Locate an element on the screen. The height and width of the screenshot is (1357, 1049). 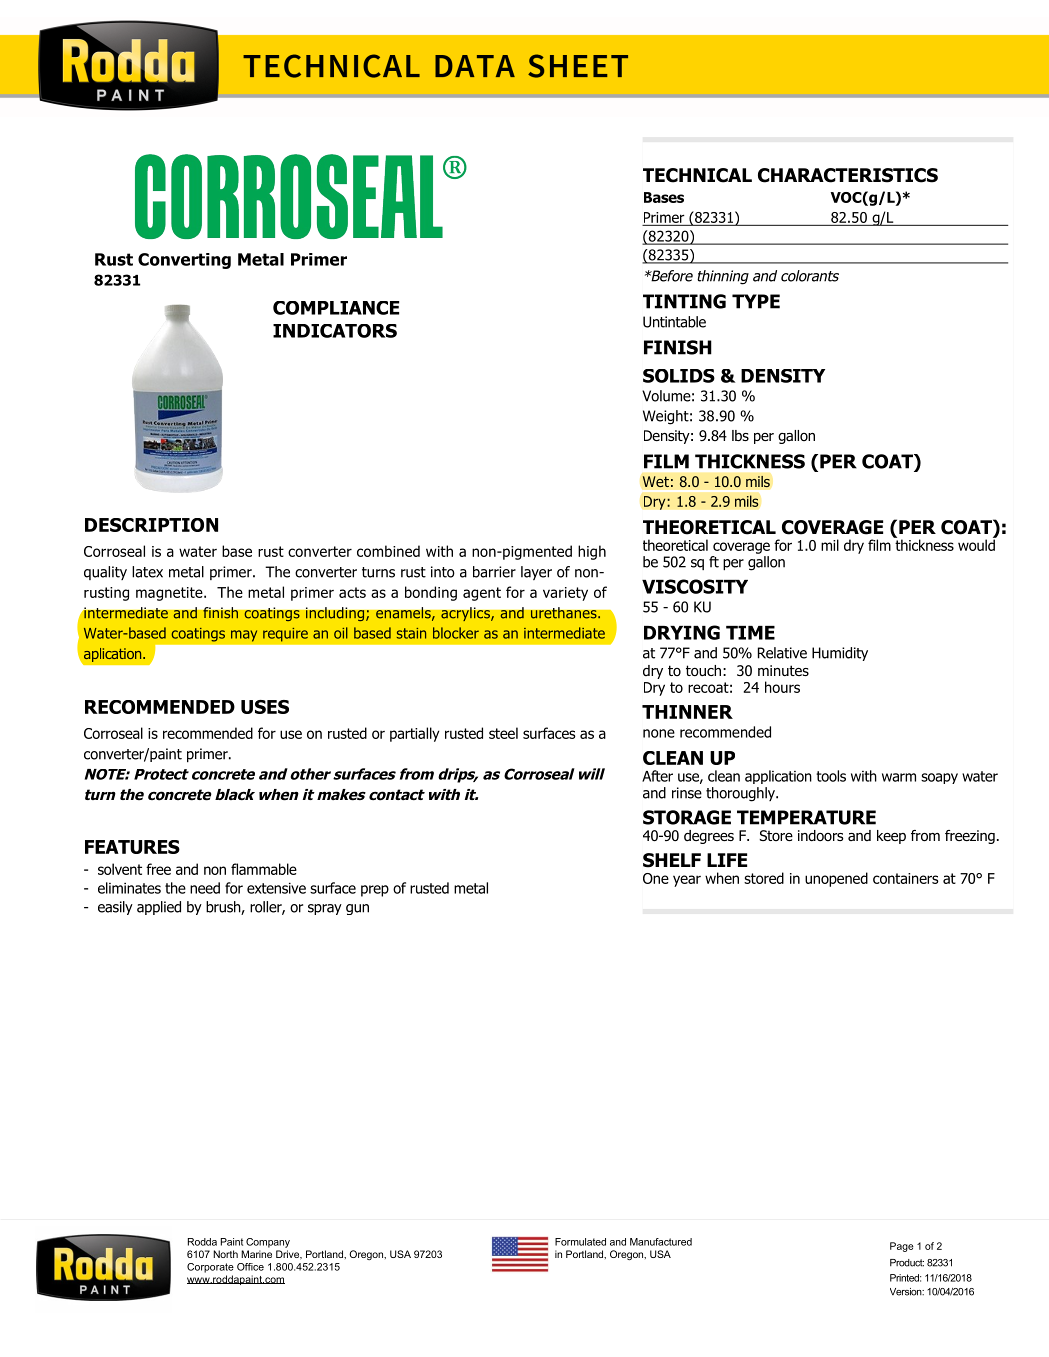
CHARACTERISTICS is located at coordinates (848, 175).
